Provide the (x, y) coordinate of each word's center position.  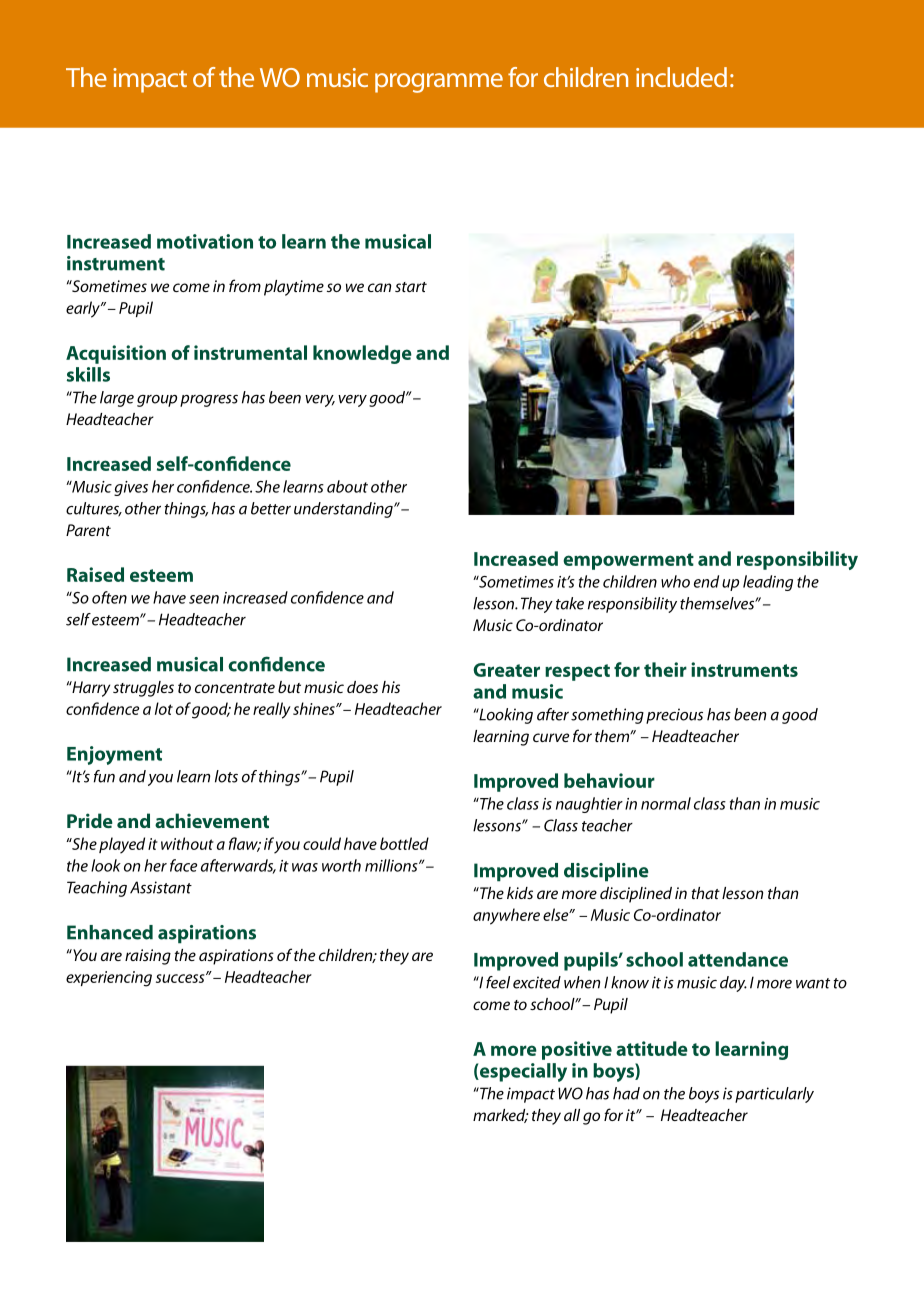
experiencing (109, 979)
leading (768, 583)
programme (439, 83)
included (681, 77)
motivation (205, 241)
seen (204, 599)
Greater (506, 670)
